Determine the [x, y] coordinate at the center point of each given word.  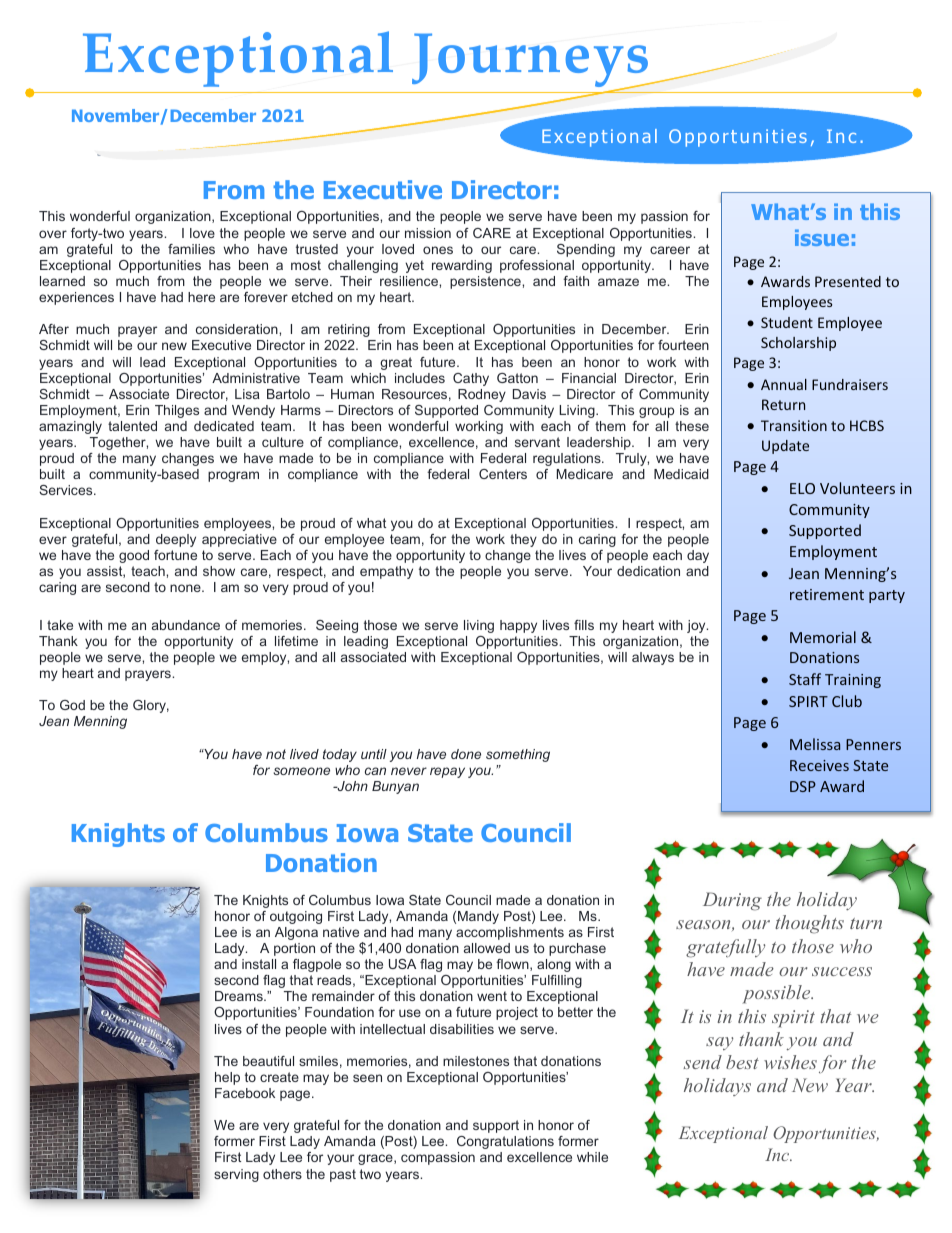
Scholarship [798, 344]
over [53, 234]
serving [236, 1175]
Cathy [471, 379]
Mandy [478, 917]
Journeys [531, 61]
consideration [238, 329]
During [732, 901]
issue [822, 237]
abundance [186, 625]
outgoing [296, 917]
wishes [790, 1062]
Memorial [823, 637]
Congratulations [505, 1142]
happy [518, 626]
